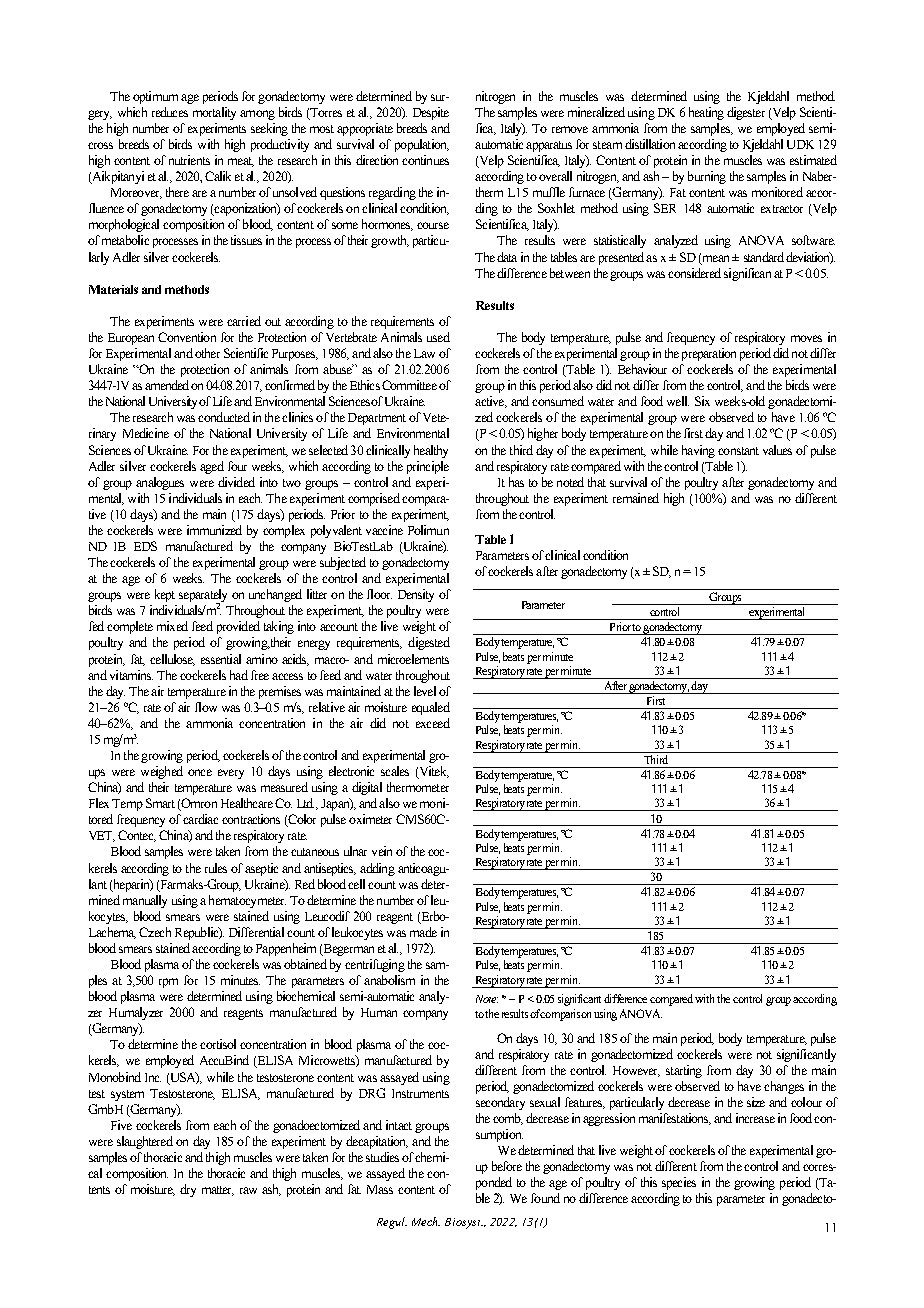  What do you see at coordinates (684, 1071) in the screenshot?
I see `starting` at bounding box center [684, 1071].
